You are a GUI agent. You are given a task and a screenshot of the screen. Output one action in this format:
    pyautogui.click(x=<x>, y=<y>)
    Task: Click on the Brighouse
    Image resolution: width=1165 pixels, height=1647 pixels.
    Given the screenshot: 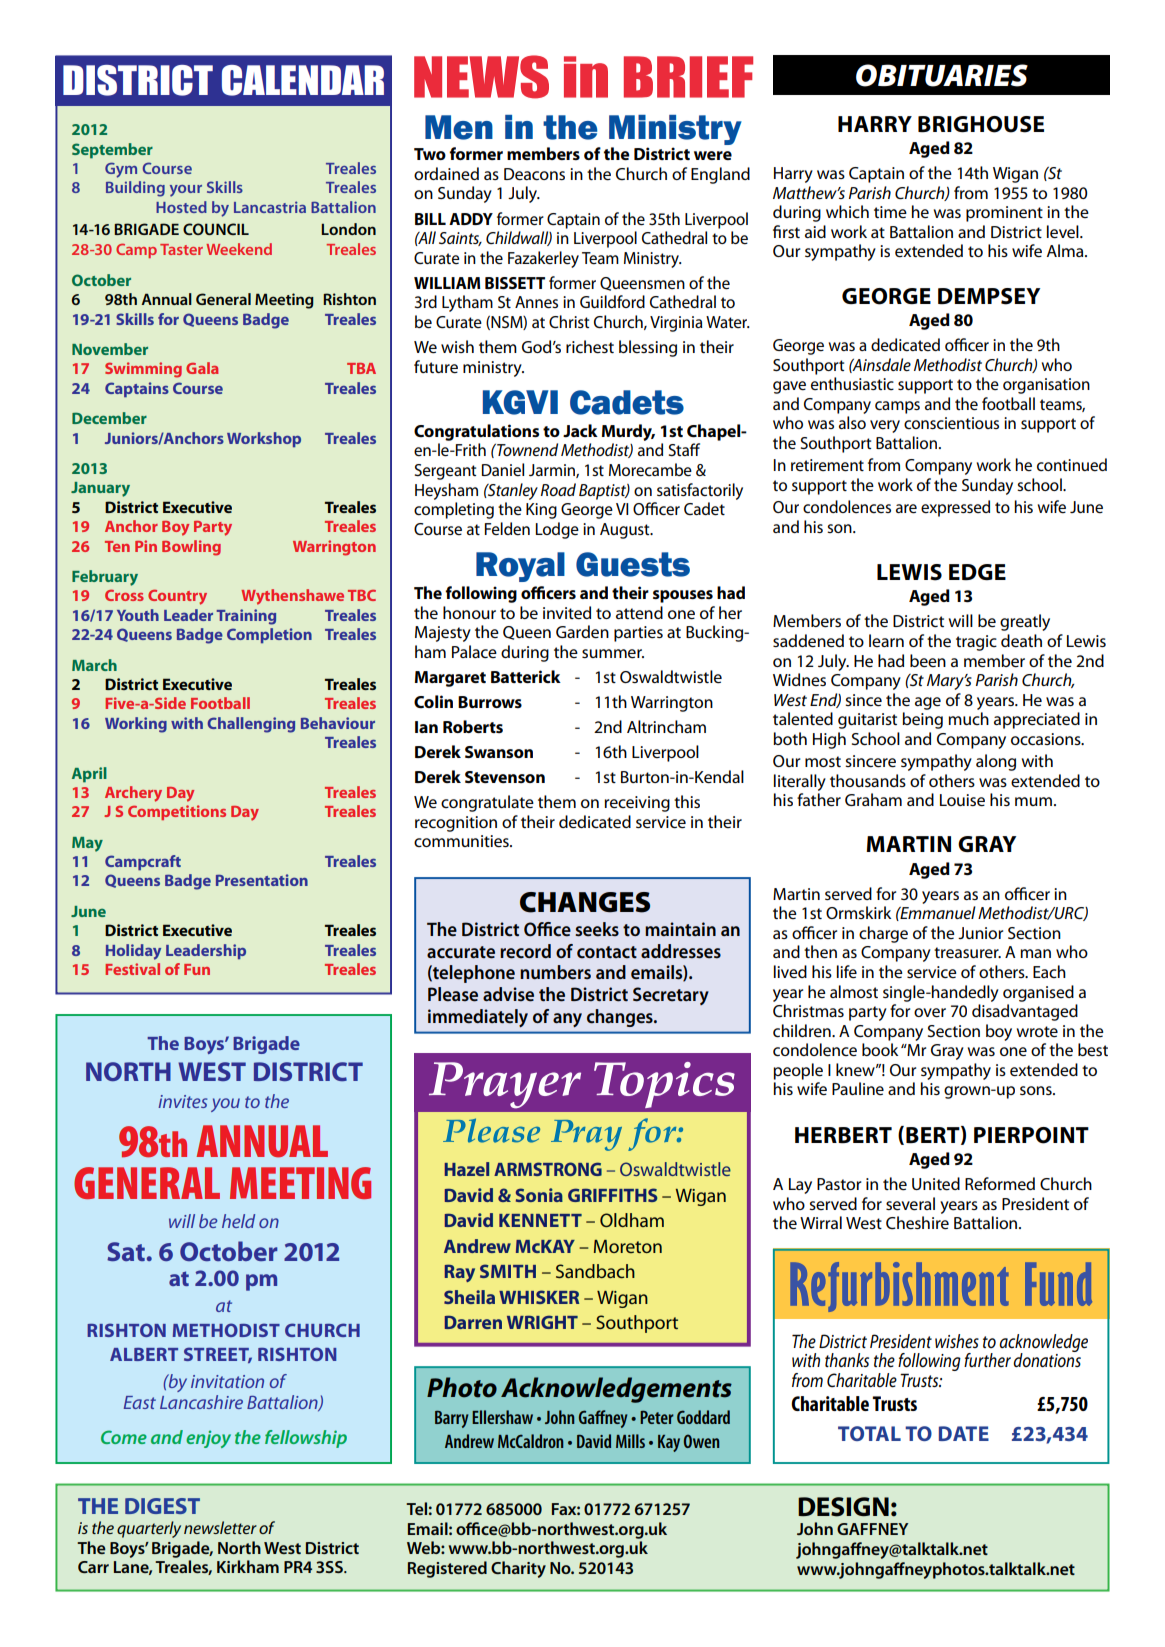 What is the action you would take?
    pyautogui.click(x=981, y=124)
